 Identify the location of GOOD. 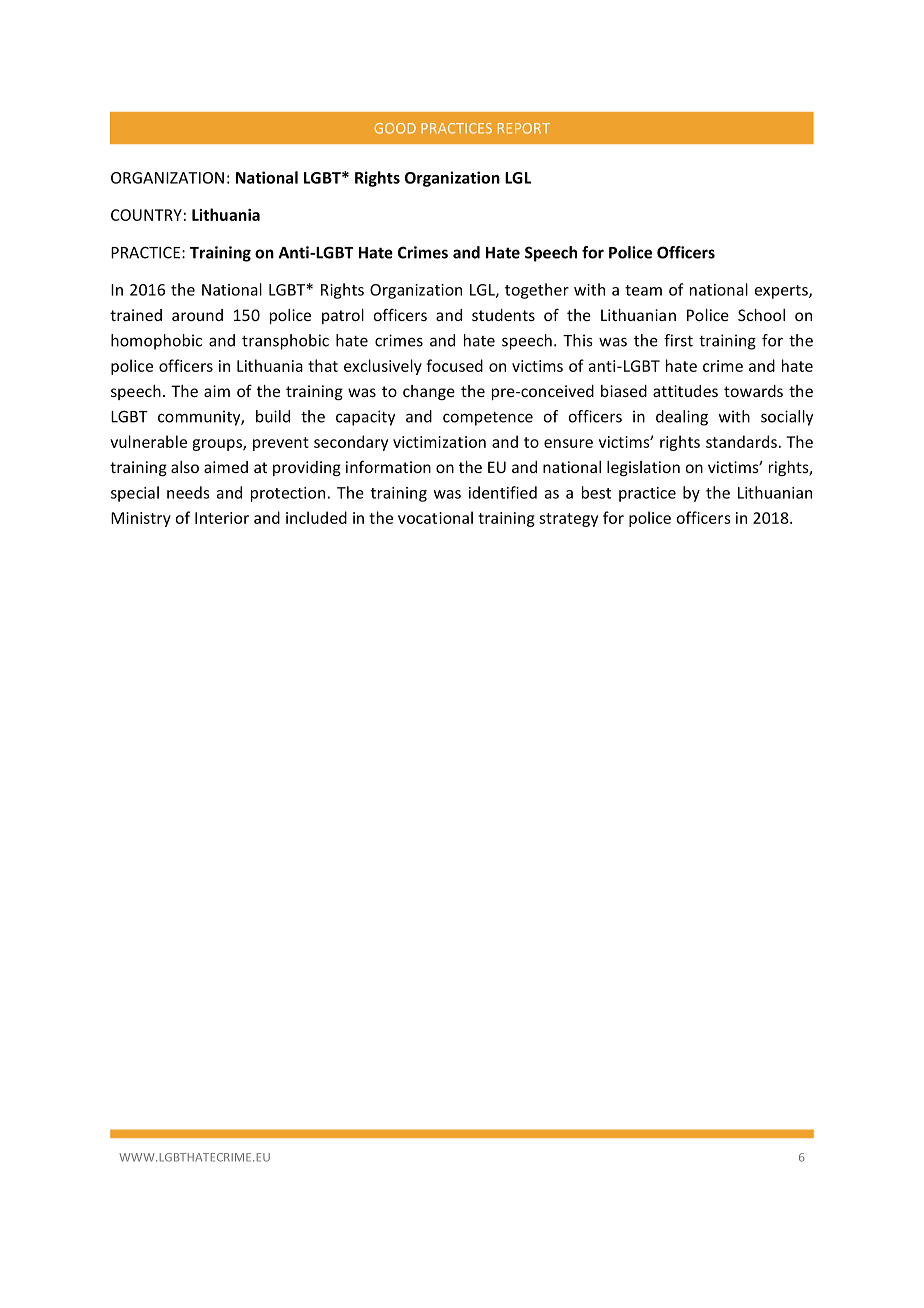
(395, 128).
